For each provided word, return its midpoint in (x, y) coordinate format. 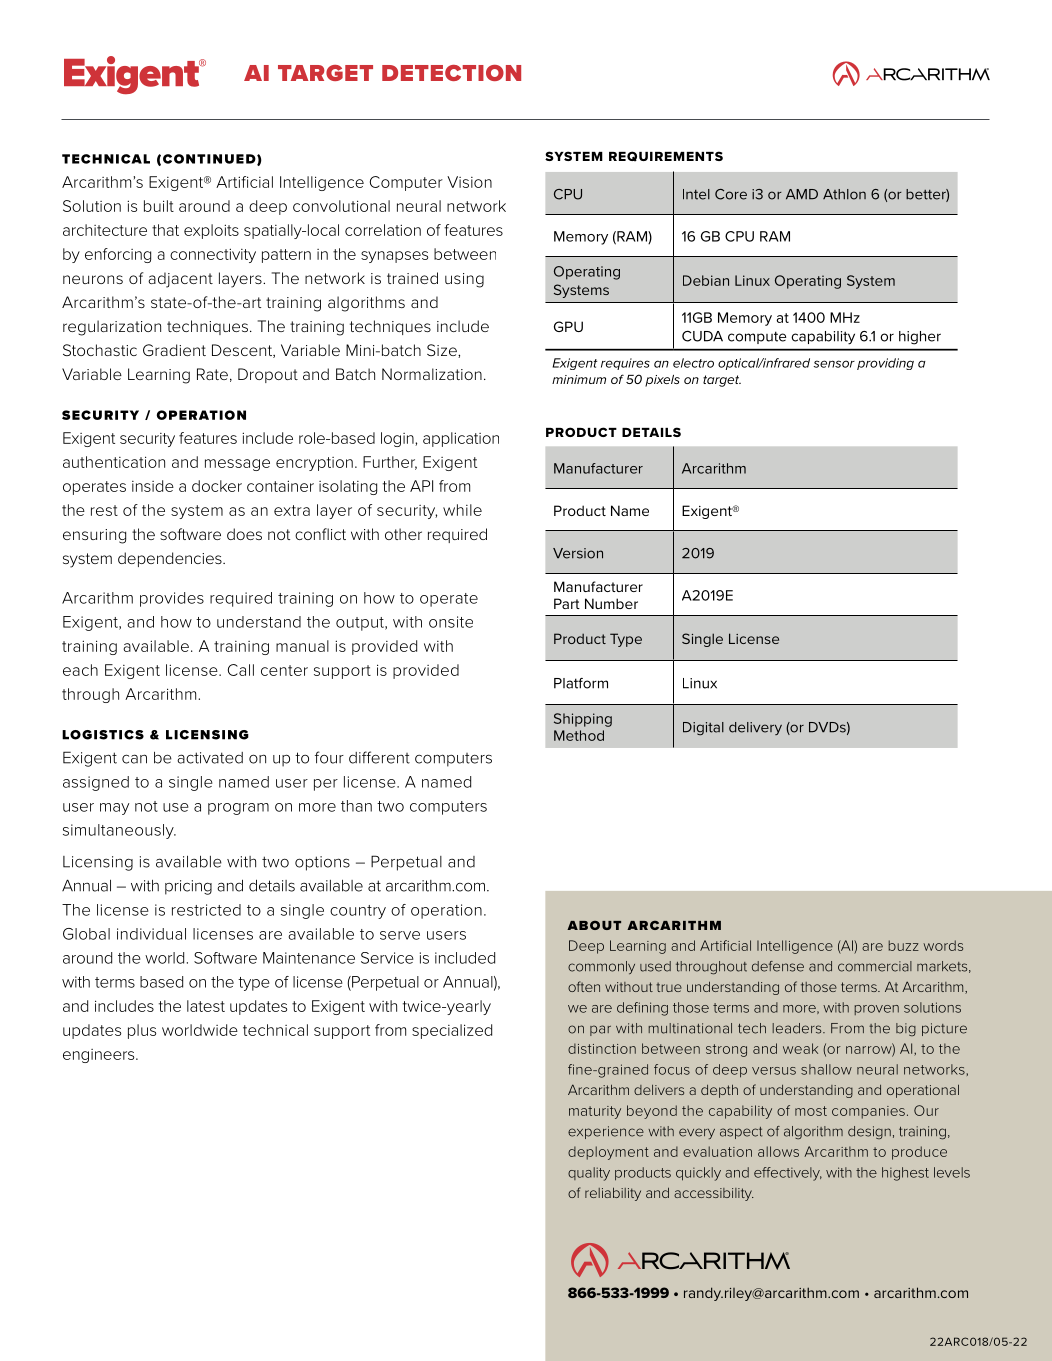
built (159, 206)
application (461, 439)
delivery (755, 728)
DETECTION (451, 73)
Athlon (844, 194)
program (238, 809)
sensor (834, 364)
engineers (100, 1056)
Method (579, 735)
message (237, 465)
